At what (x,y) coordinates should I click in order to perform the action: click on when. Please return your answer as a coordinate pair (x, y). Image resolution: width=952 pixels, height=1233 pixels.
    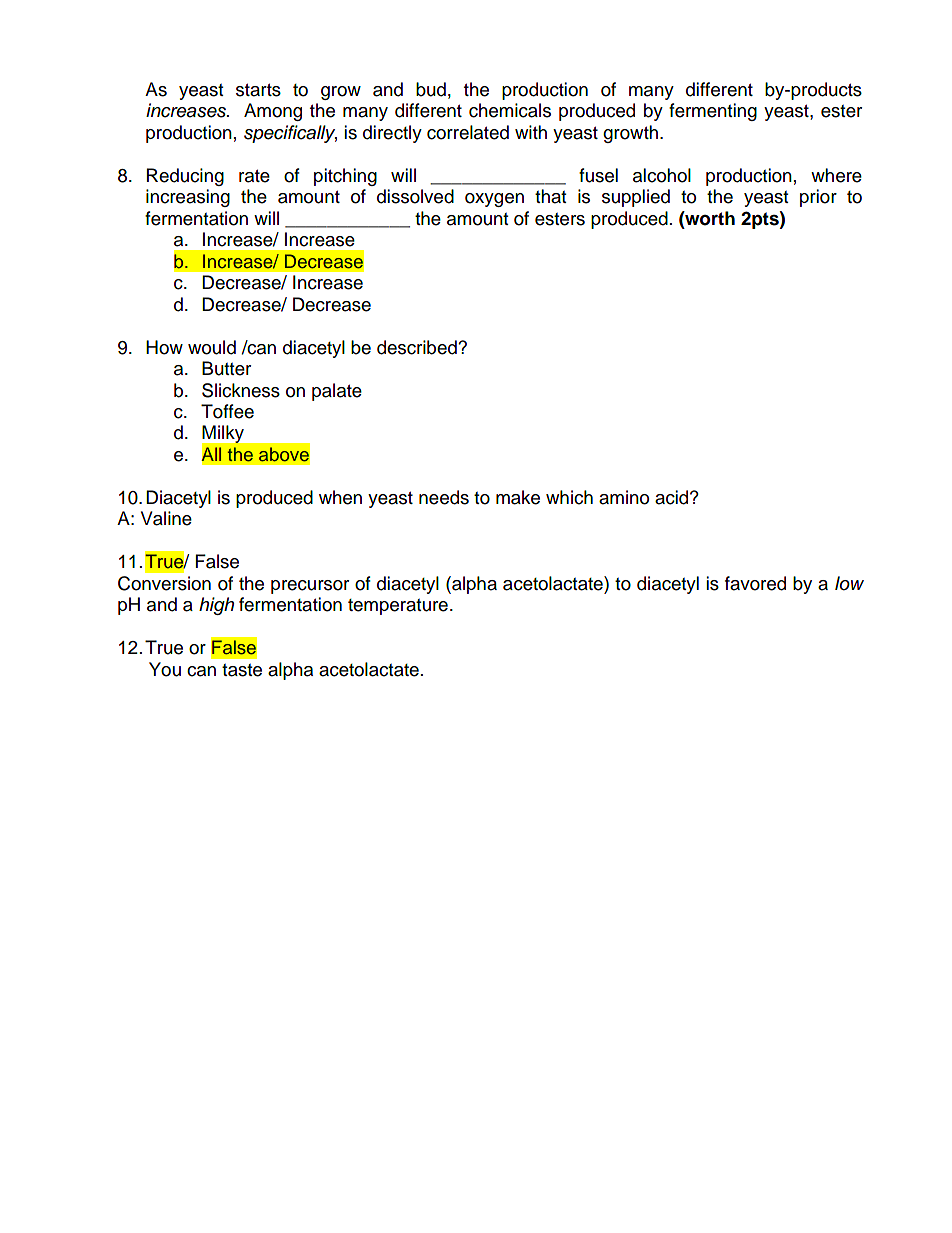
    Looking at the image, I should click on (340, 497).
